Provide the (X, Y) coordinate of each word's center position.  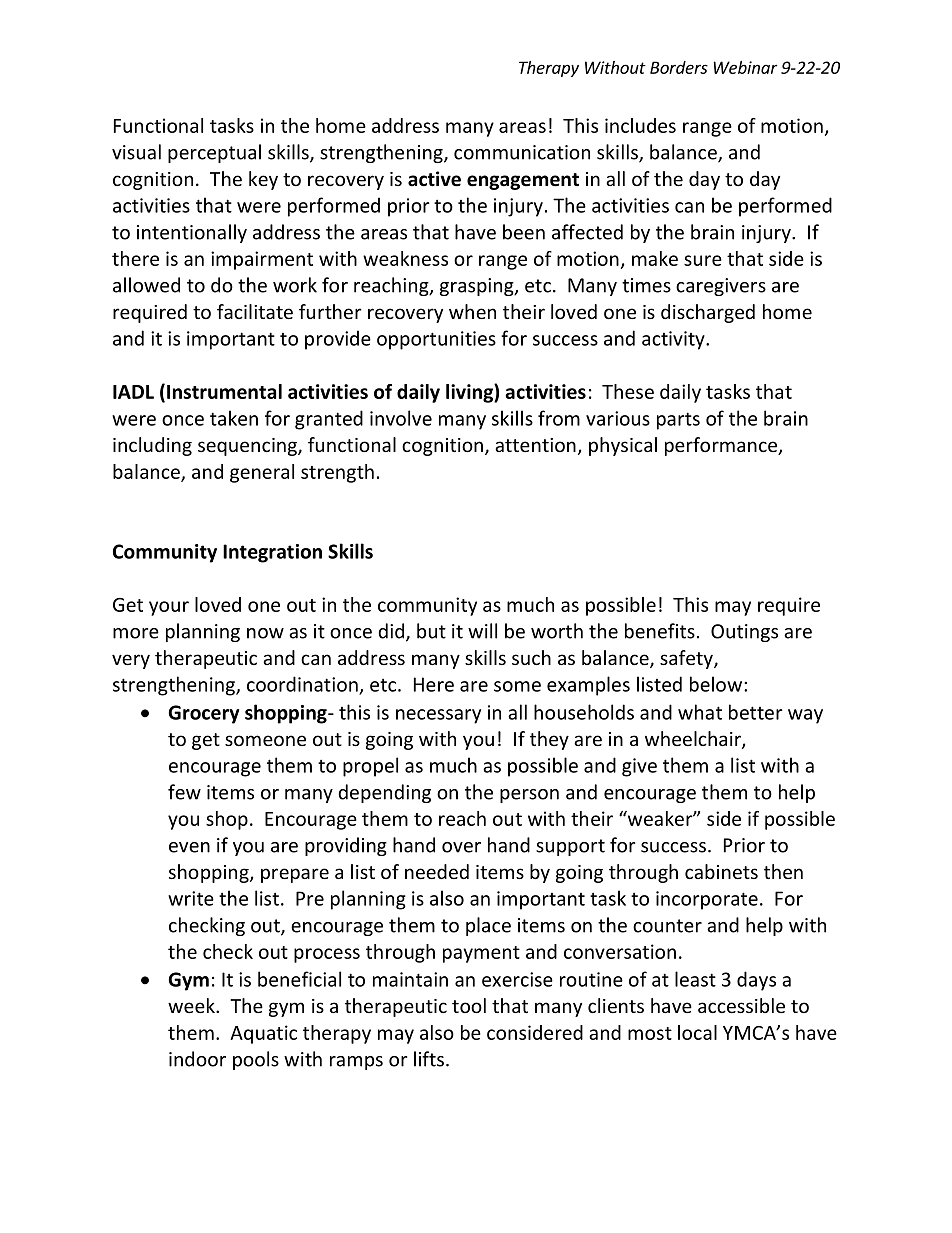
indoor (197, 1059)
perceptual (214, 153)
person (529, 796)
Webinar (746, 67)
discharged (708, 313)
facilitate (255, 311)
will (482, 631)
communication (522, 152)
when (472, 311)
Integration (272, 553)
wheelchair (694, 740)
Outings (744, 633)
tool (469, 1005)
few (184, 792)
